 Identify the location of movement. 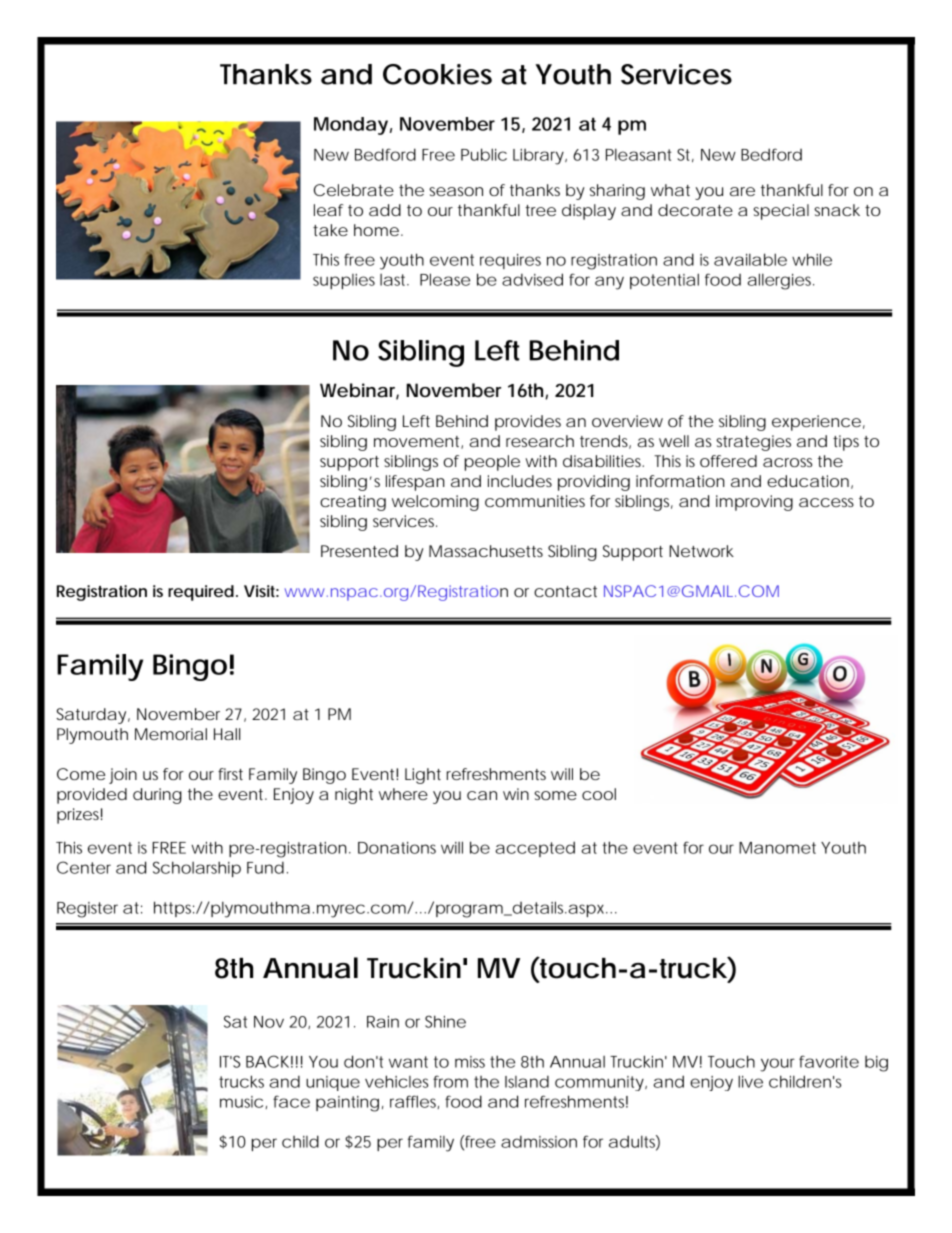
(418, 442).
